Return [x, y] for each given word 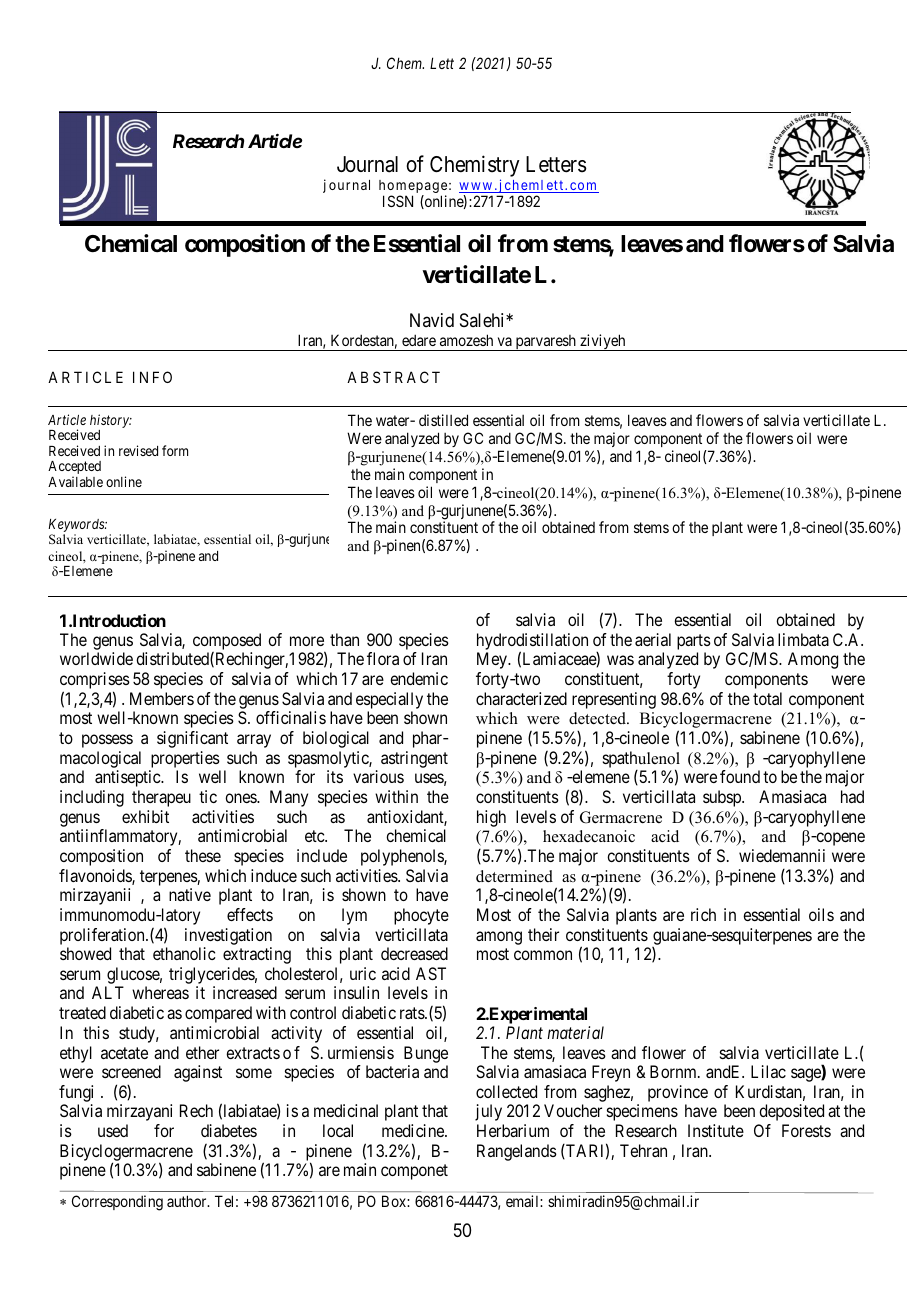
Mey [493, 660]
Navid [432, 320]
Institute [716, 1130]
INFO [152, 377]
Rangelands [517, 1152]
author [188, 1201]
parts [694, 642]
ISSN [398, 201]
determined [514, 876]
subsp [723, 798]
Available [75, 481]
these [203, 855]
